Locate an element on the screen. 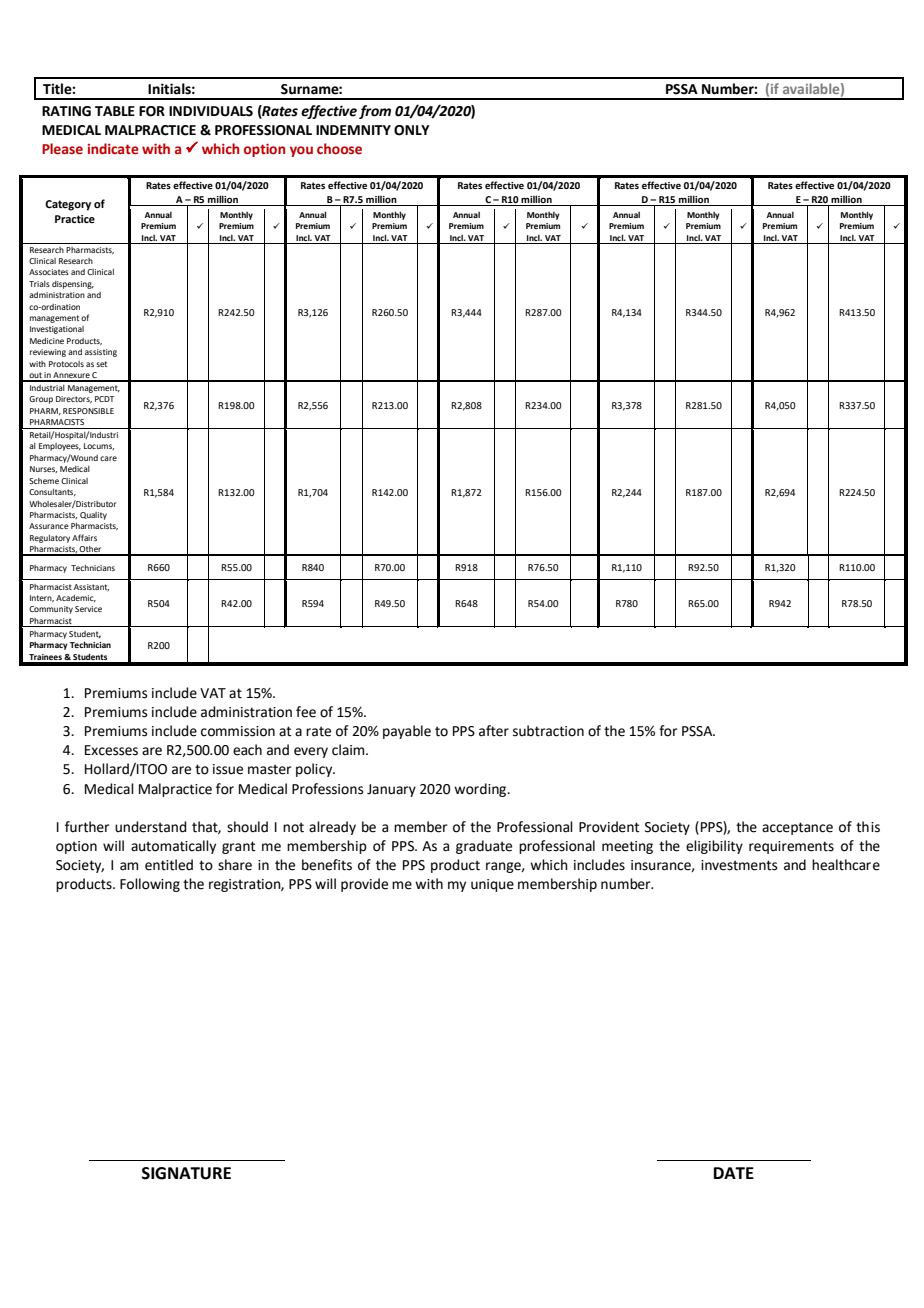  acceptance is located at coordinates (797, 828).
